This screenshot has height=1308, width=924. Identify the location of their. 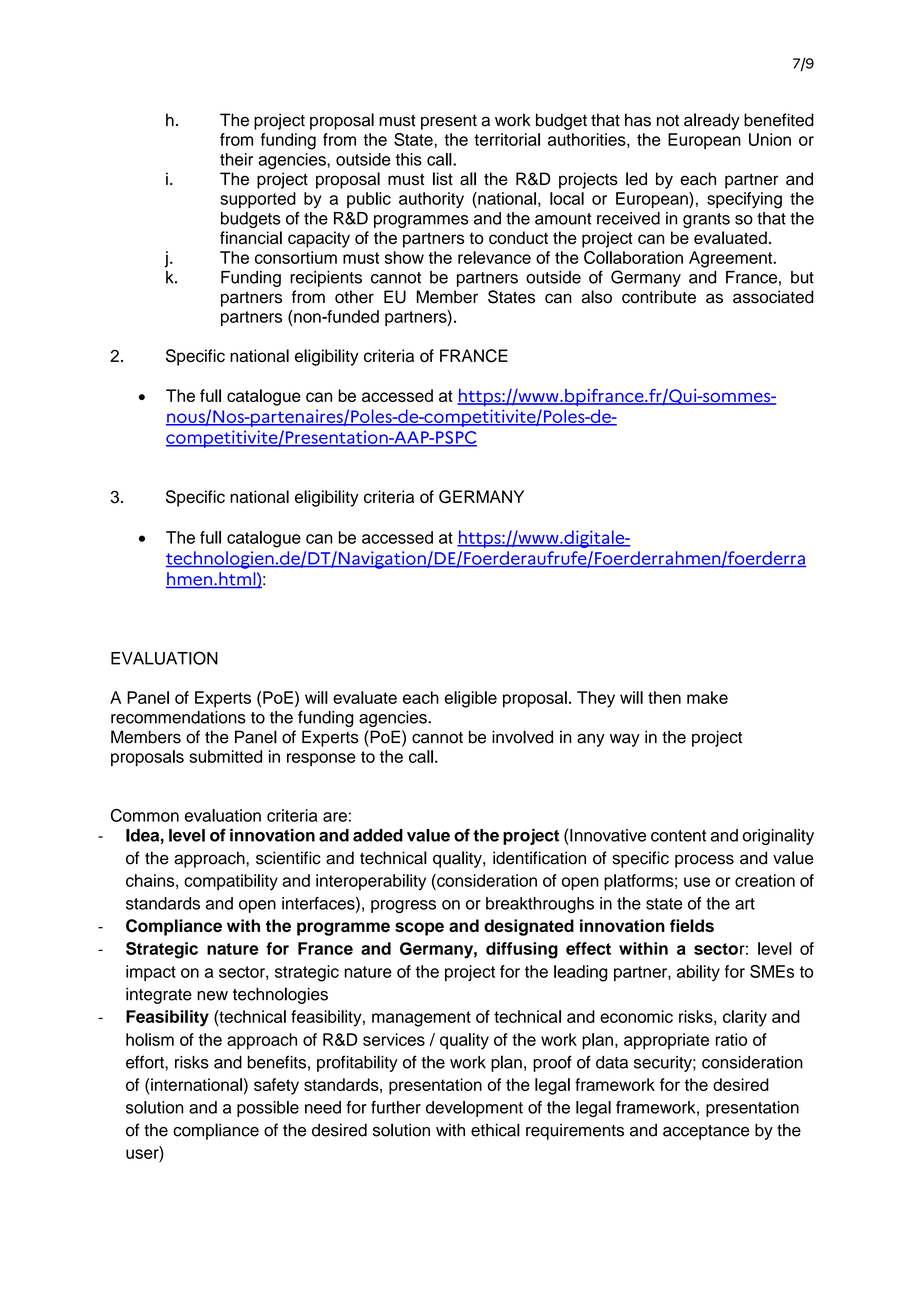
(236, 159).
